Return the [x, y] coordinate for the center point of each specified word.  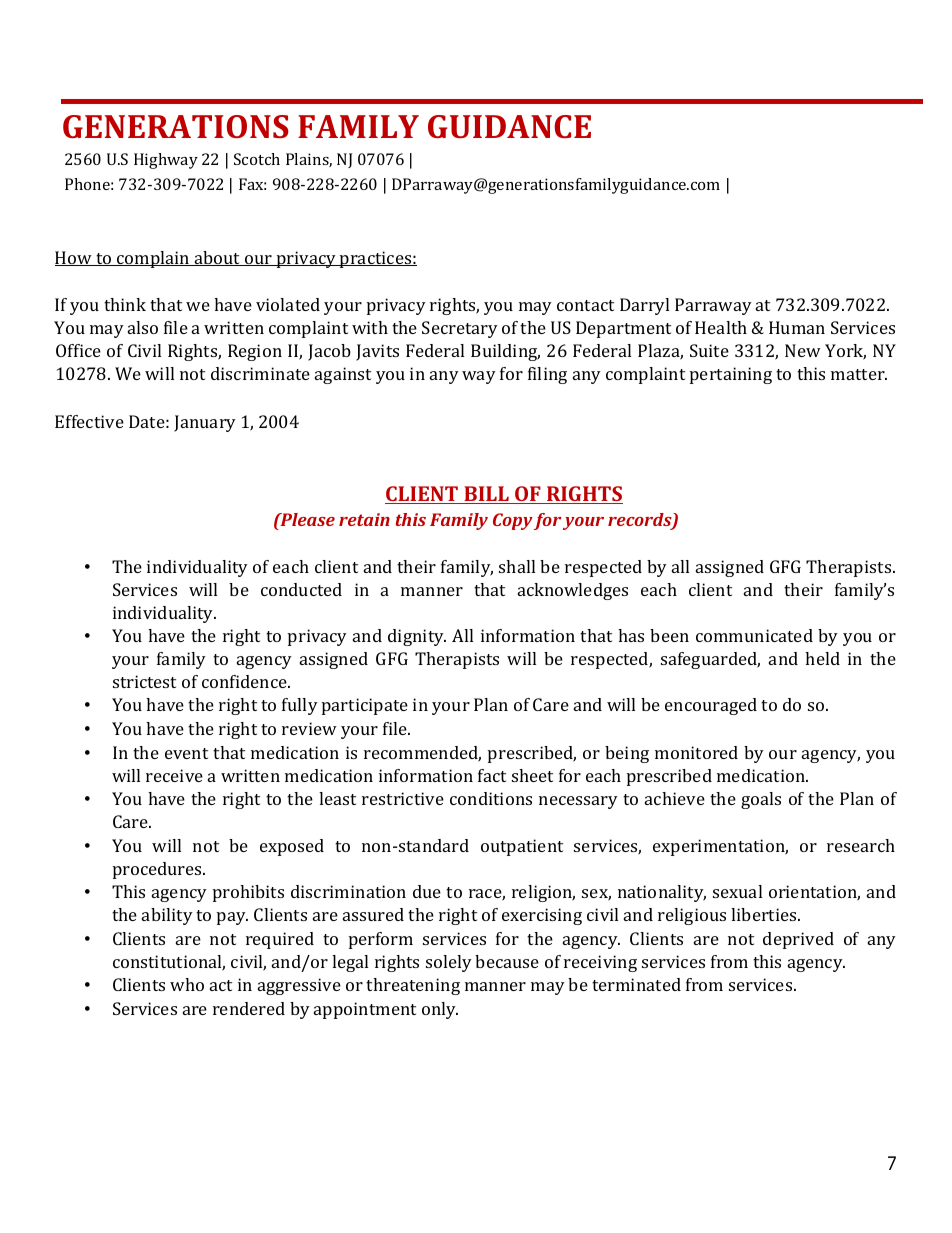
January [205, 423]
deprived [798, 940]
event [186, 753]
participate [365, 706]
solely [449, 963]
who [187, 984]
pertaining [731, 375]
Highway [166, 161]
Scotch [257, 159]
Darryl [644, 306]
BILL [486, 495]
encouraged [711, 706]
